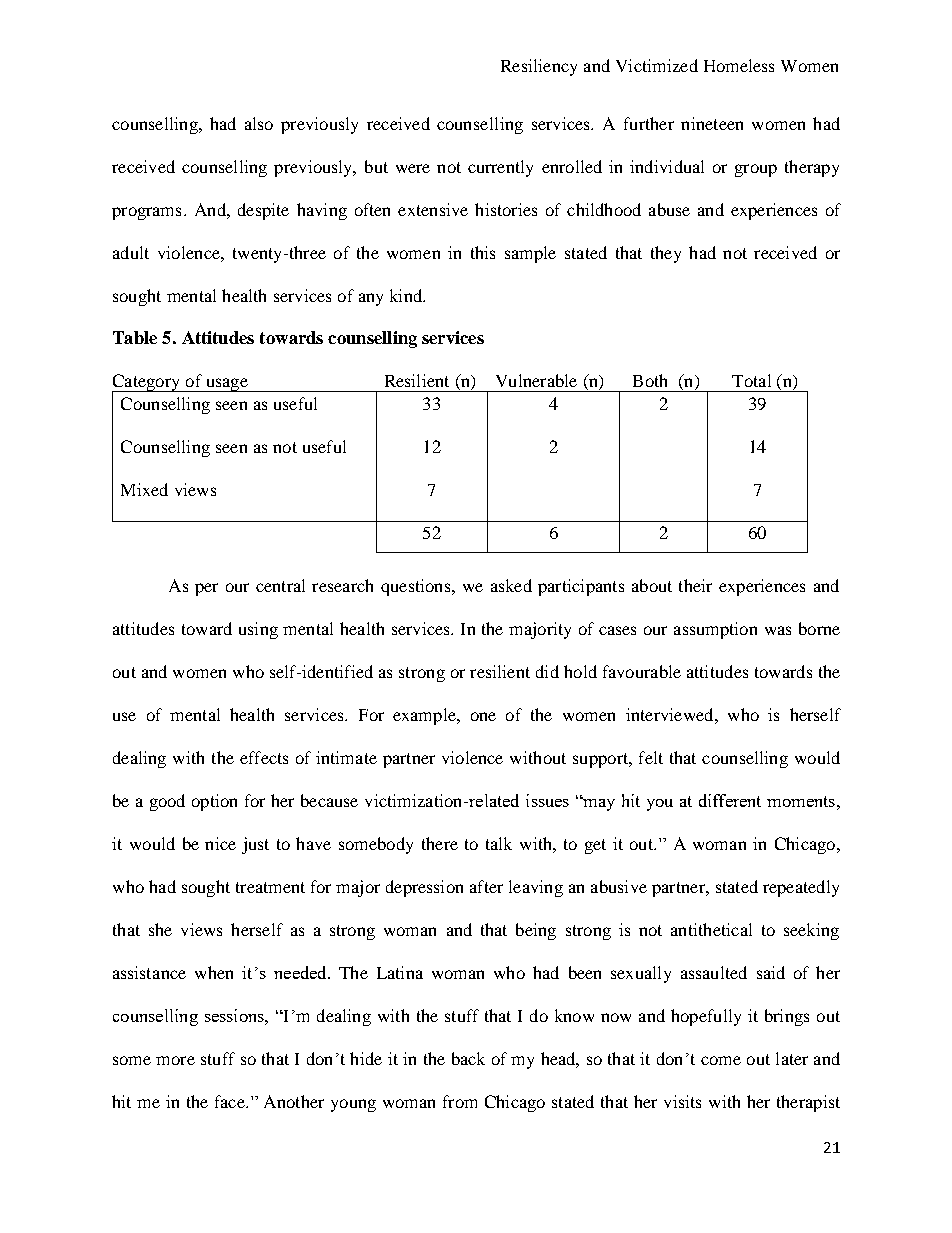 The height and width of the document is (1233, 952). What do you see at coordinates (739, 65) in the document?
I see `Homeless` at bounding box center [739, 65].
